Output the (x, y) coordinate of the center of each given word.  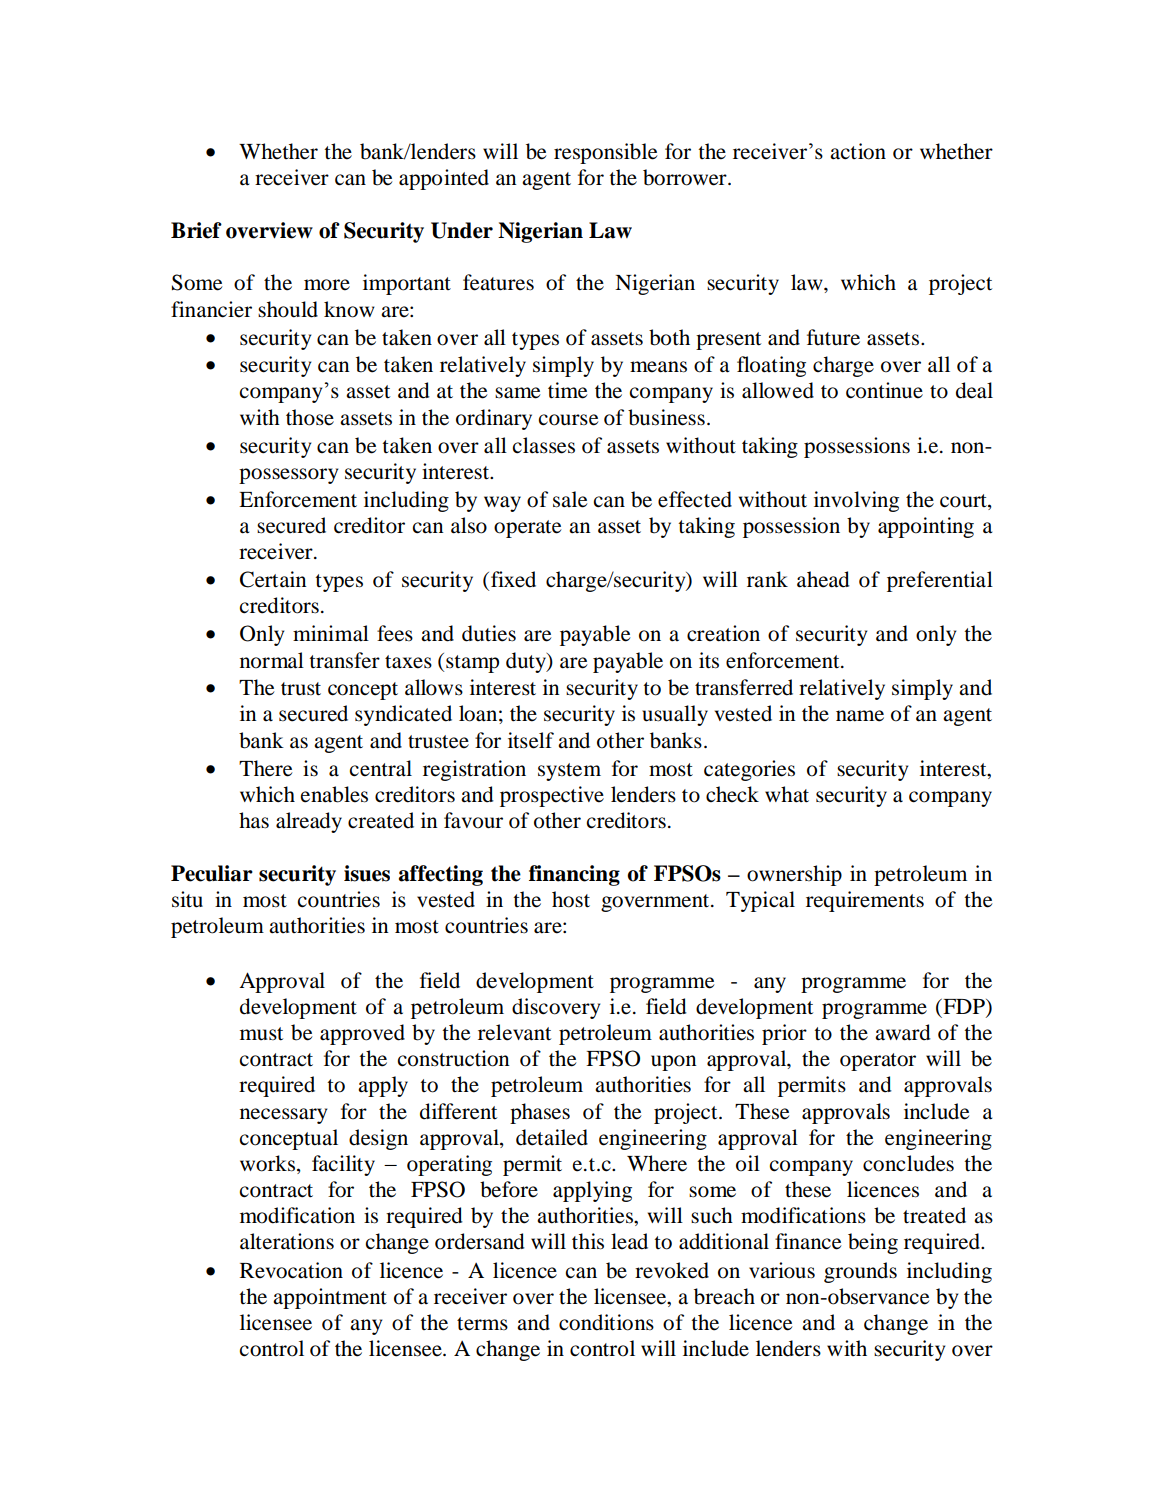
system (569, 772)
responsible (605, 153)
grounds (860, 1272)
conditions (606, 1322)
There (265, 768)
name (860, 716)
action (858, 151)
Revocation (291, 1270)
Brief (196, 230)
